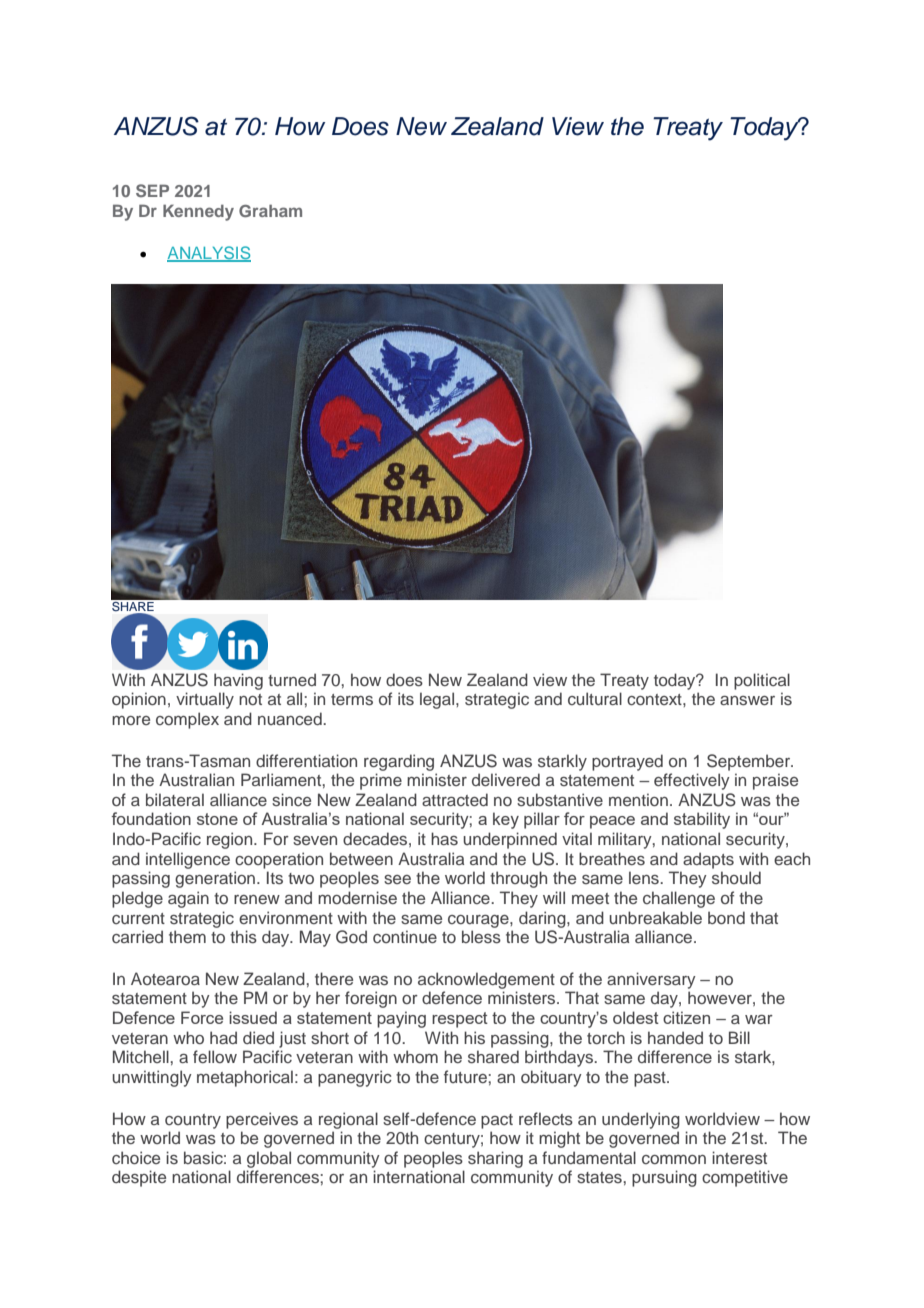  Describe the element at coordinates (486, 980) in the page. I see `acknowledgement` at that location.
